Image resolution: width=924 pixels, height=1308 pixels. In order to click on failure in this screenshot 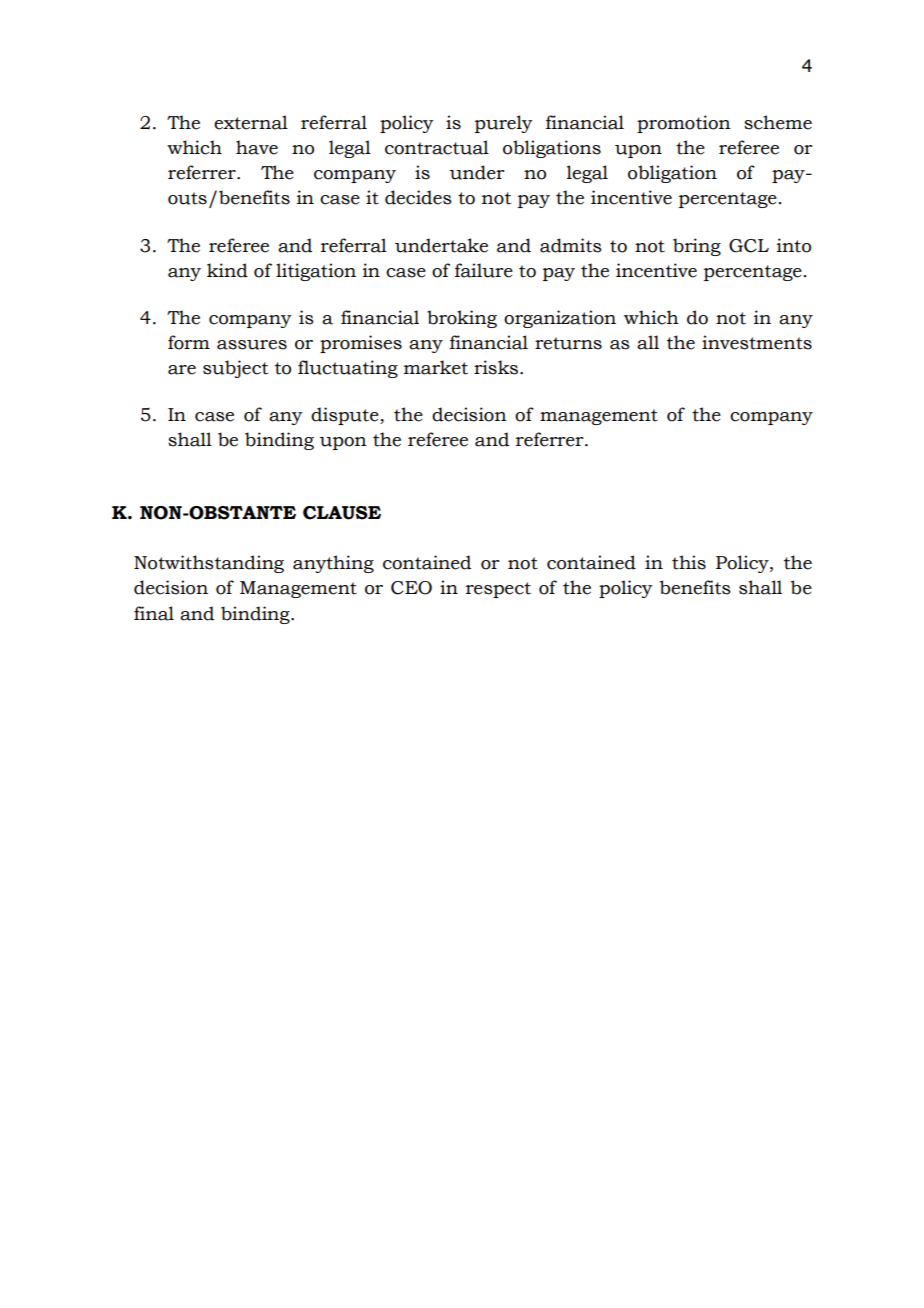, I will do `click(484, 270)`.
